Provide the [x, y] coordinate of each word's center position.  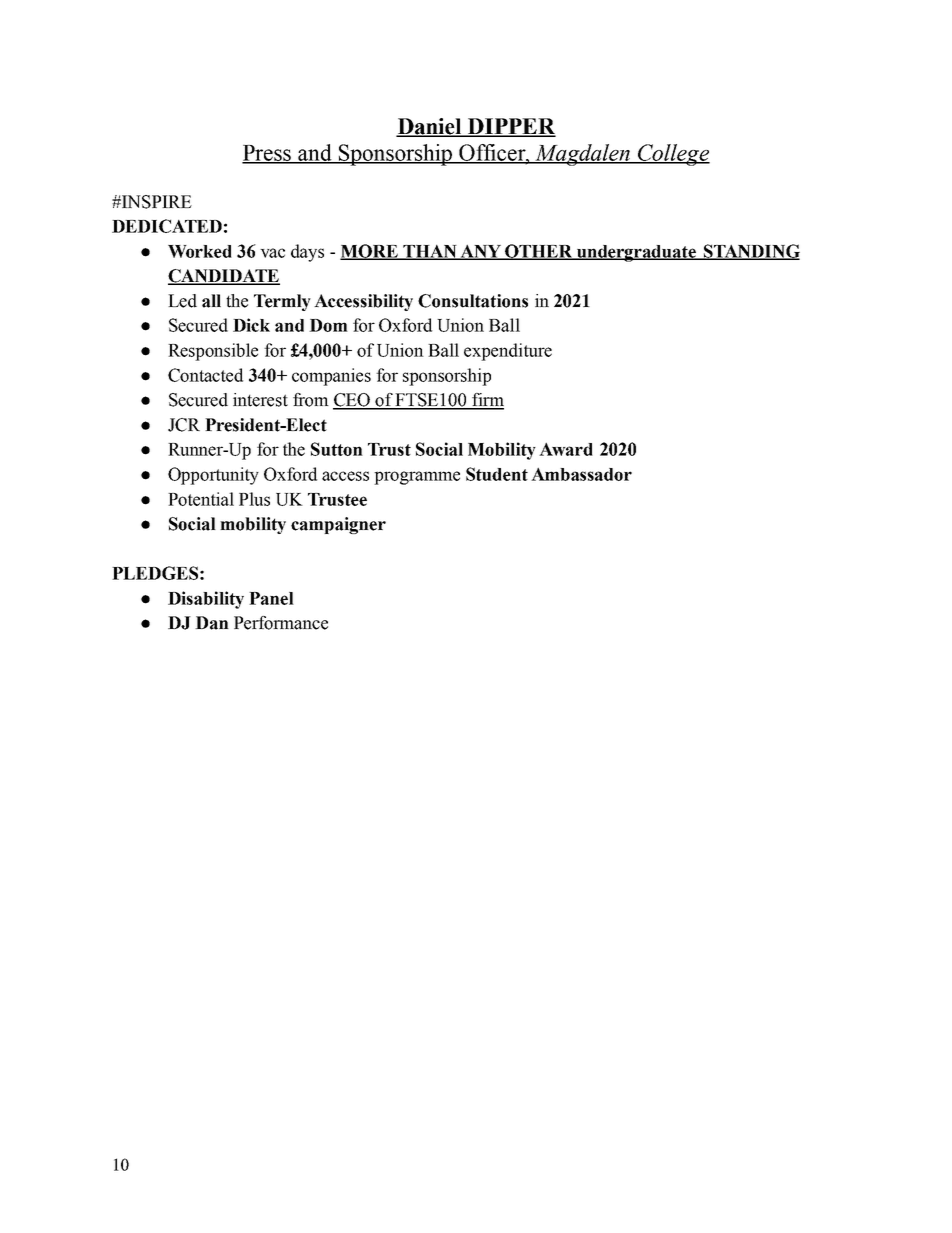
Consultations [473, 301]
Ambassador [581, 474]
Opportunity [213, 476]
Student [497, 474]
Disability [206, 600]
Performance [281, 623]
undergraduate [636, 253]
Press [268, 154]
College [673, 155]
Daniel [430, 127]
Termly [282, 302]
